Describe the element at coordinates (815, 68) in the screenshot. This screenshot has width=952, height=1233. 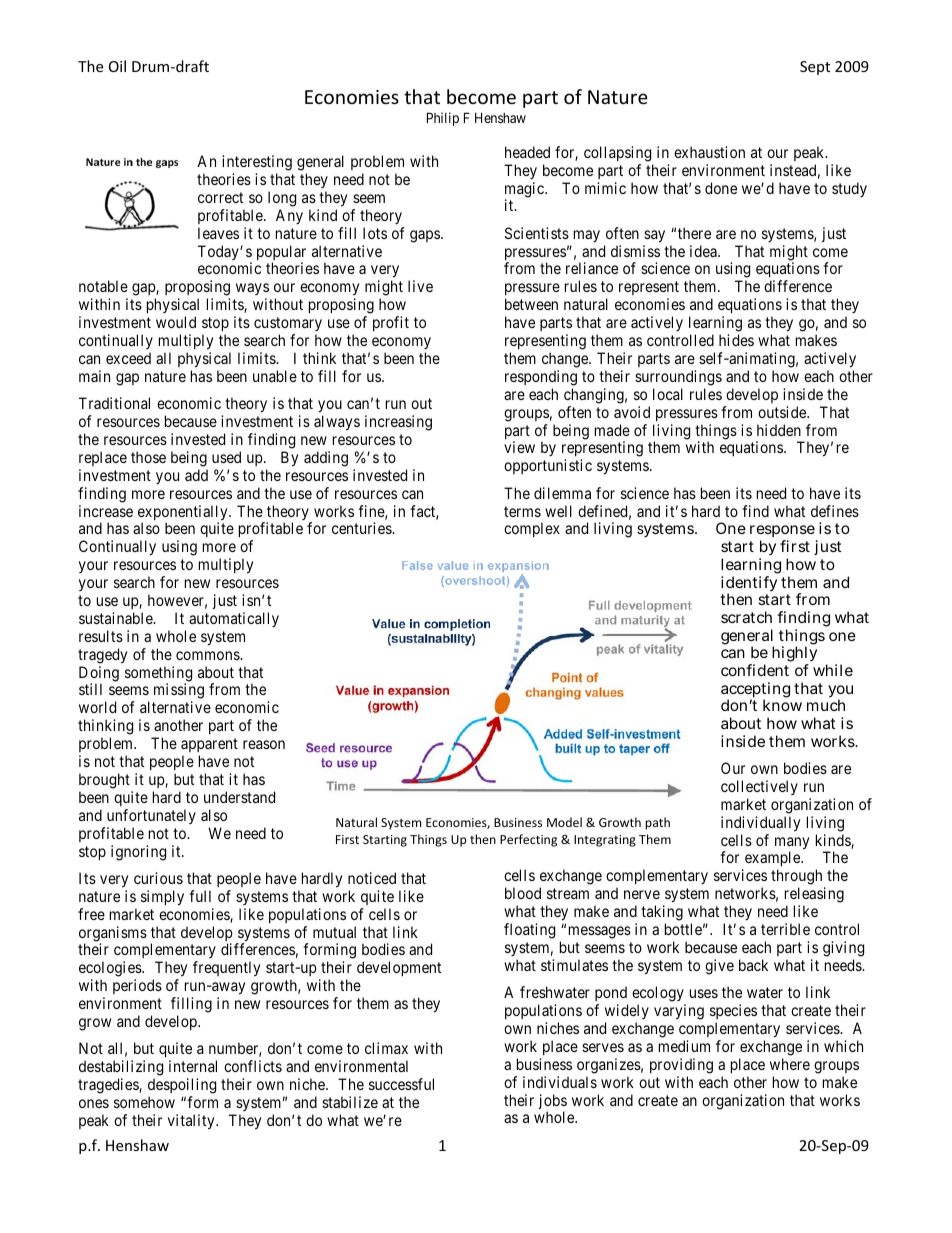
I see `Sept` at that location.
